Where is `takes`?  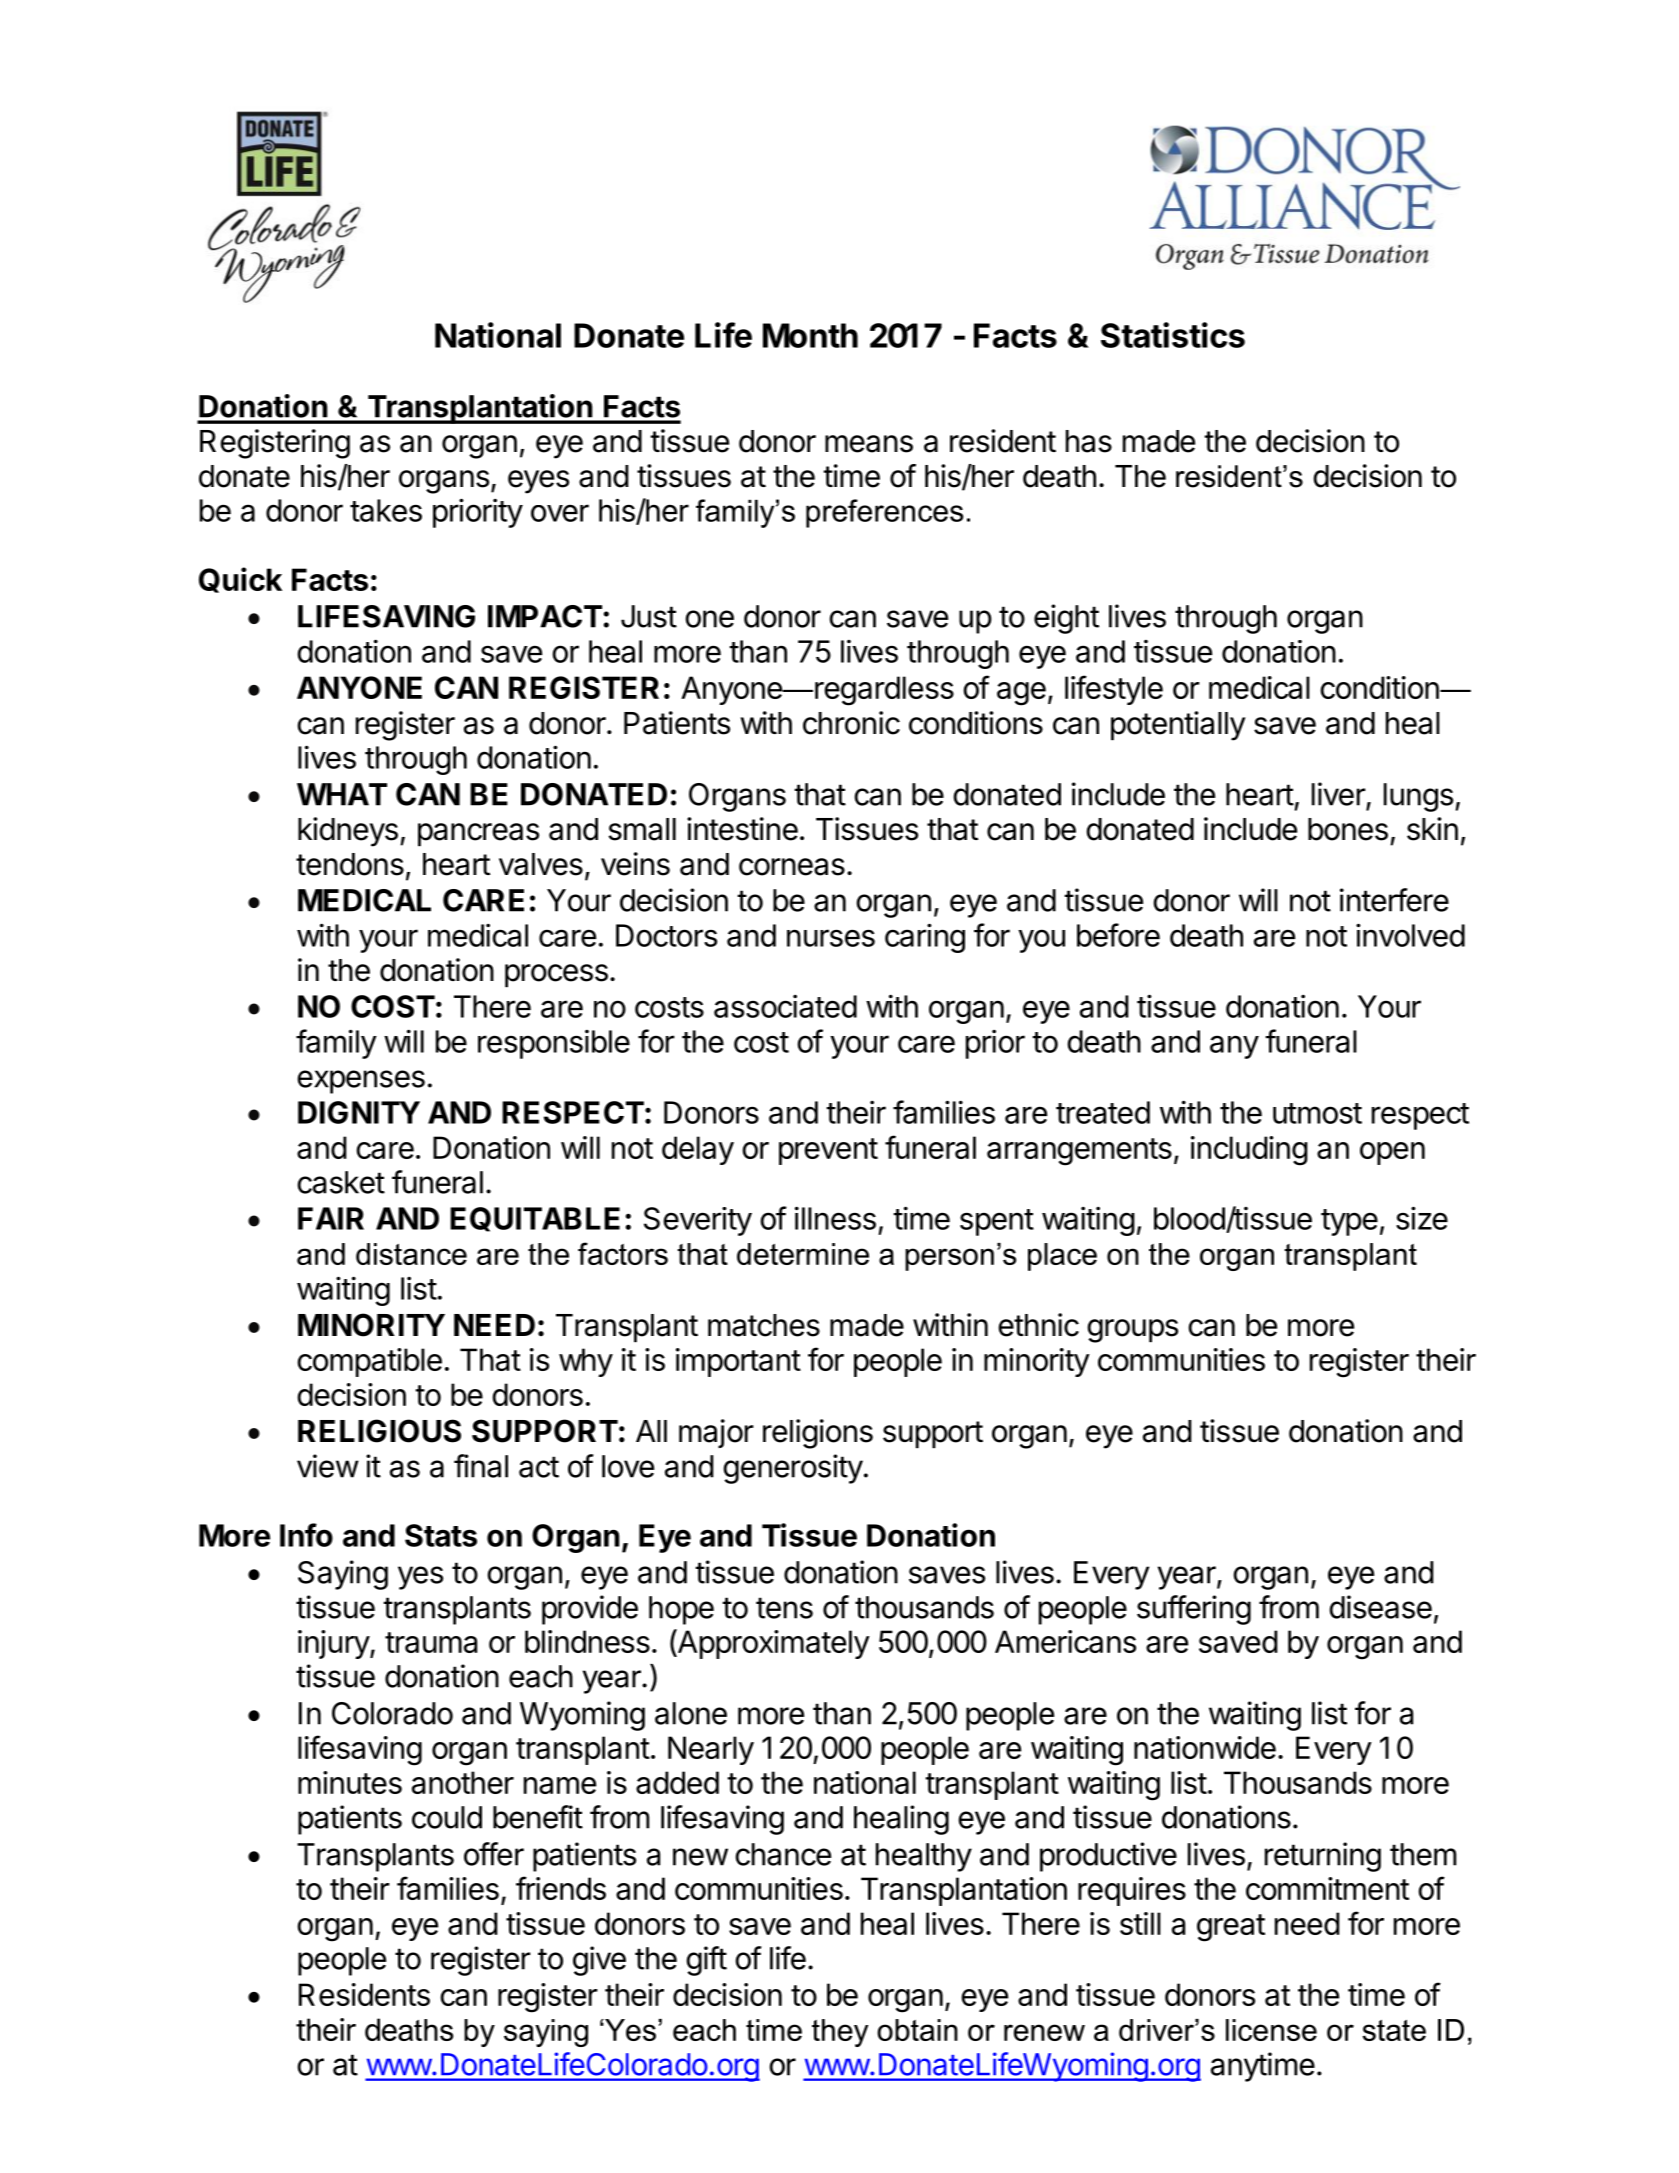
takes is located at coordinates (386, 510).
